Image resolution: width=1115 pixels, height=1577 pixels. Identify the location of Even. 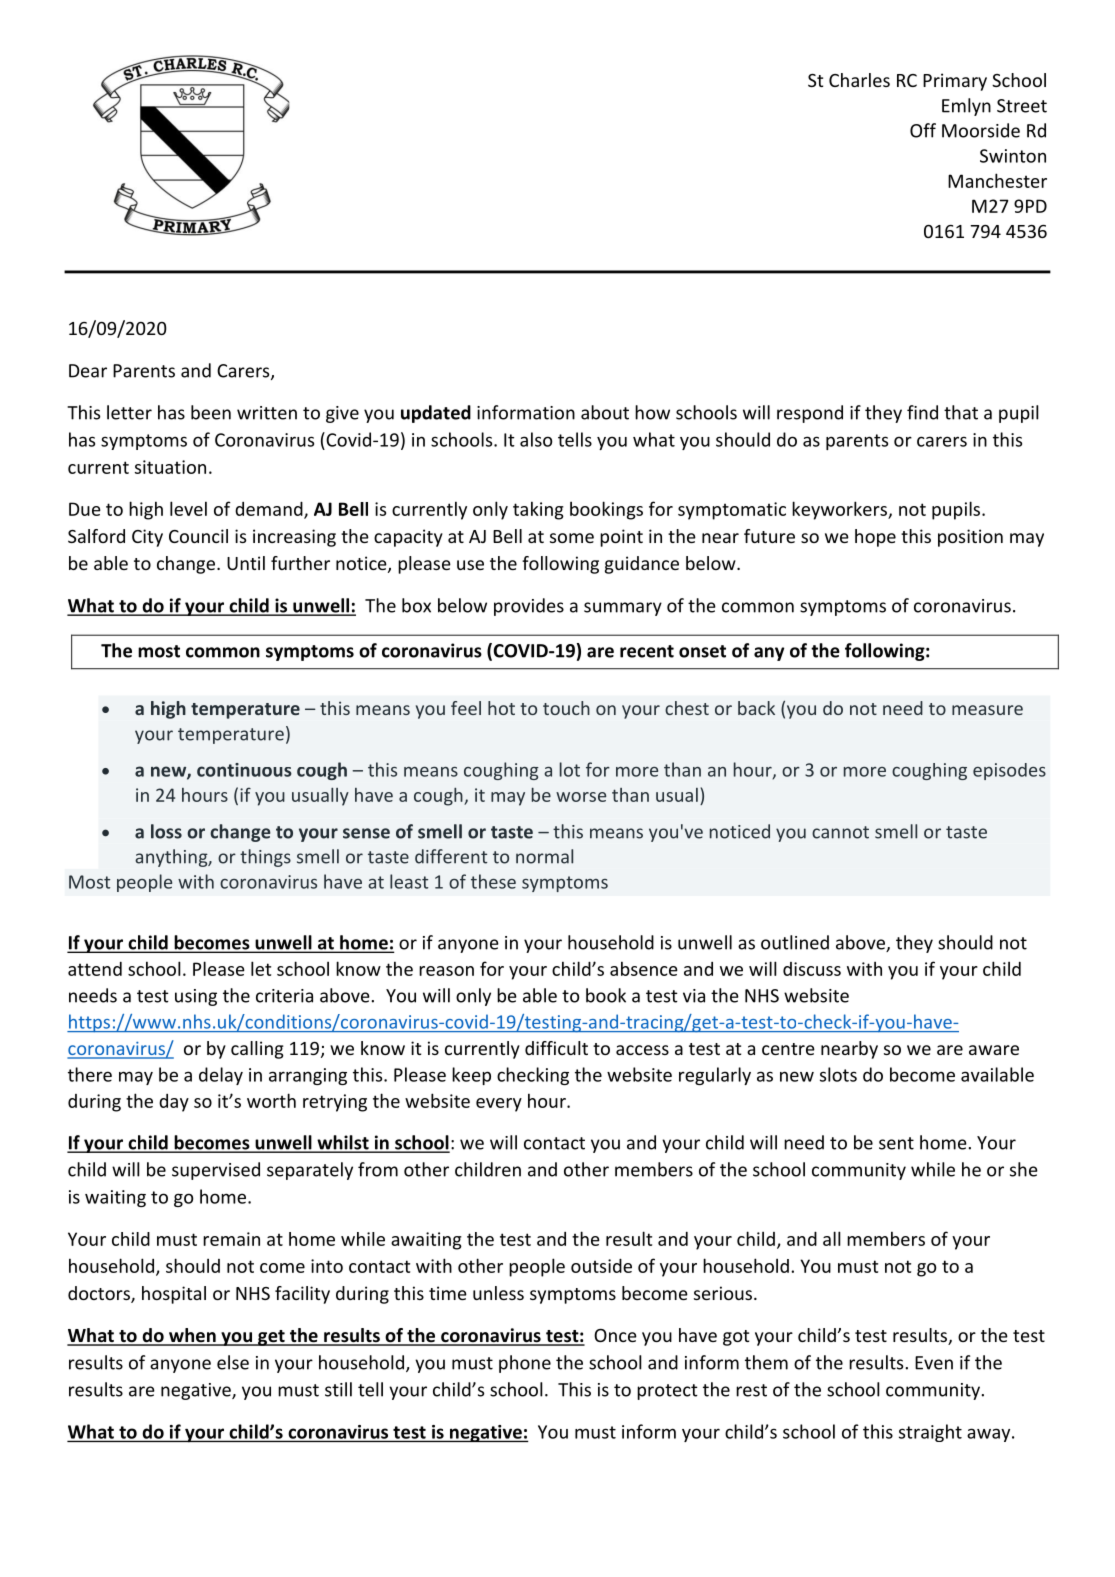
(934, 1363).
